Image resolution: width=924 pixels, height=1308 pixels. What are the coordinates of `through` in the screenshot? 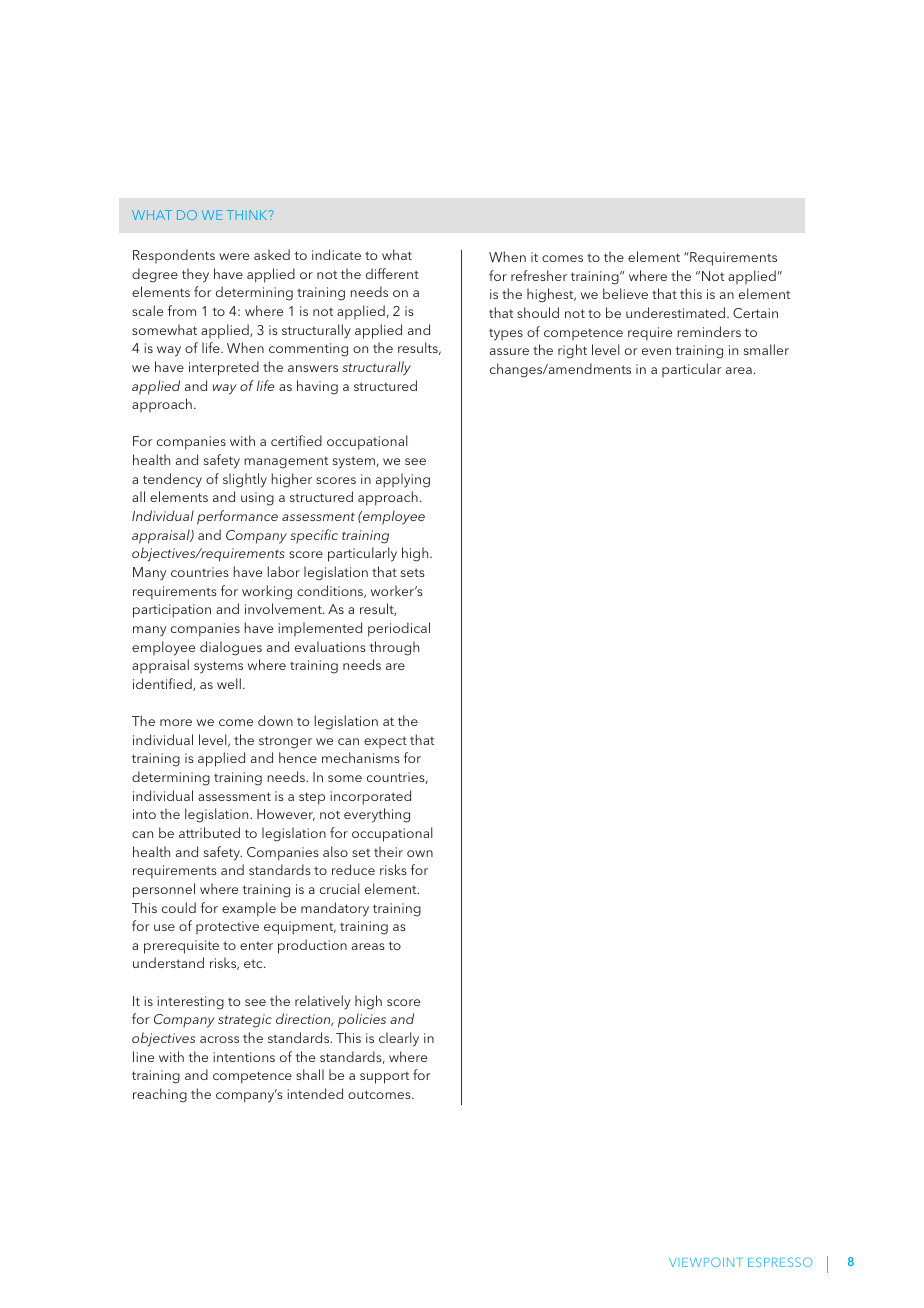 It's located at (394, 648).
